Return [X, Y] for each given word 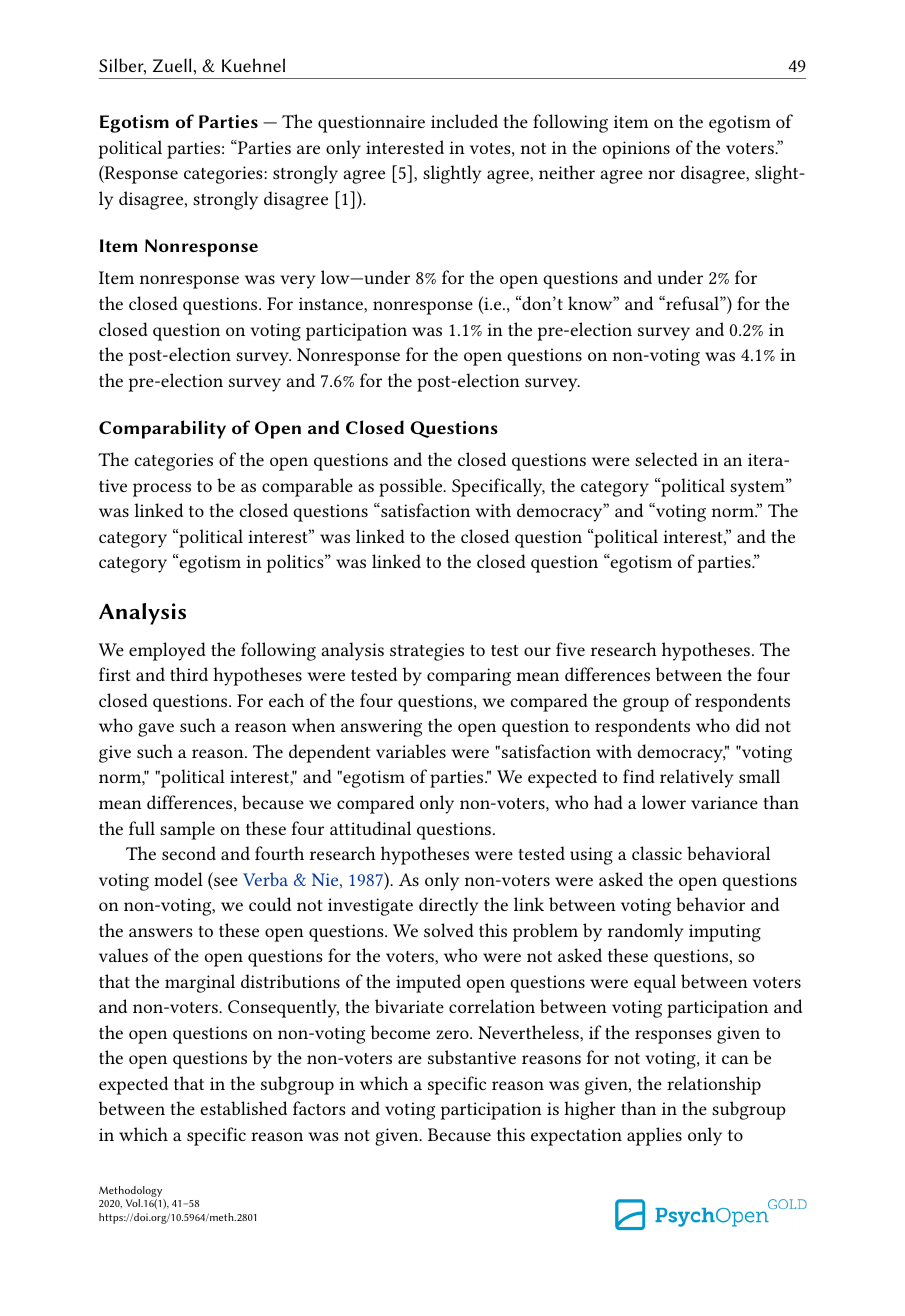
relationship [714, 1085]
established [243, 1108]
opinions [636, 150]
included [464, 121]
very [297, 282]
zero [453, 1034]
